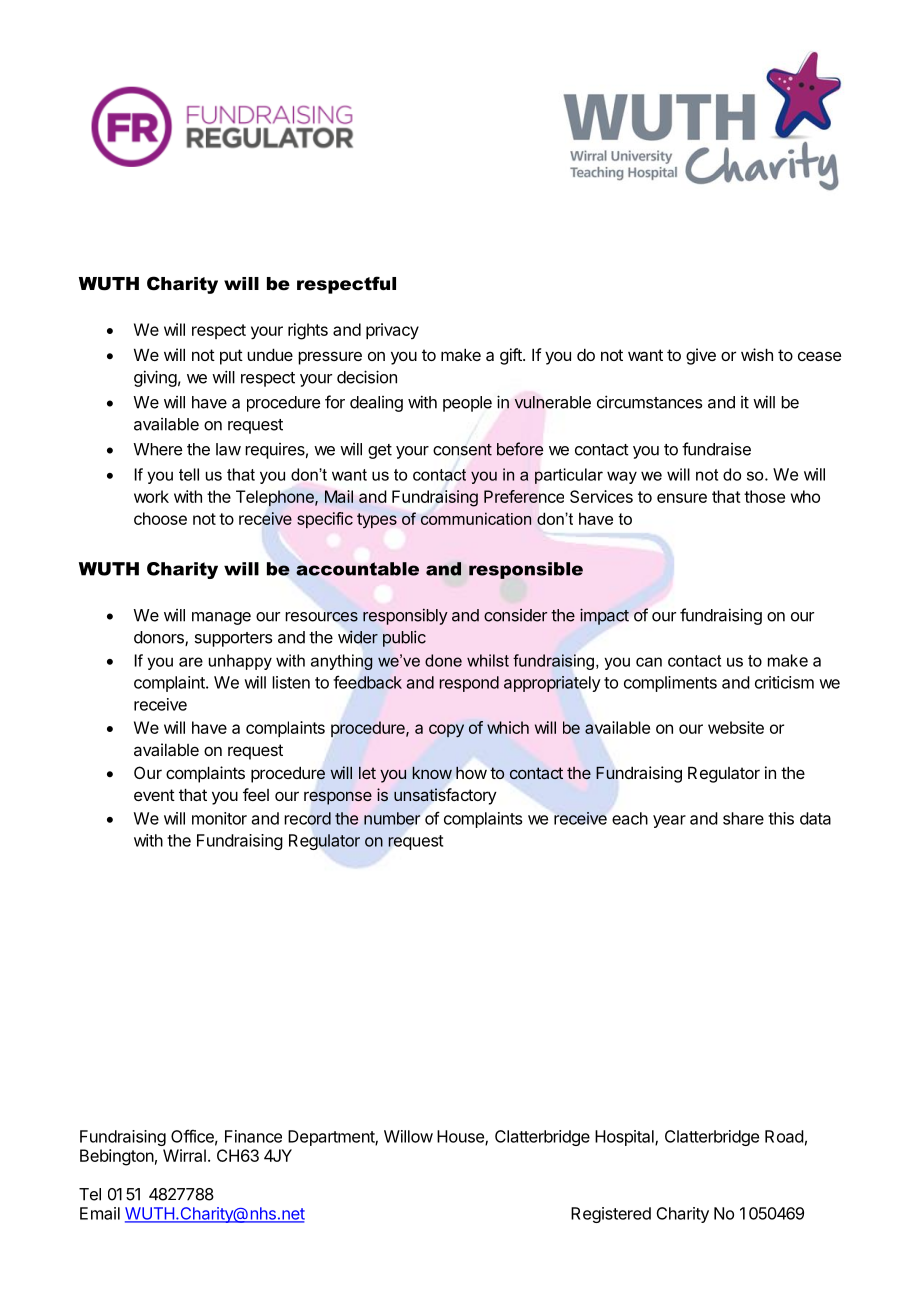 The height and width of the image is (1316, 903). What do you see at coordinates (231, 357) in the image?
I see `put` at bounding box center [231, 357].
